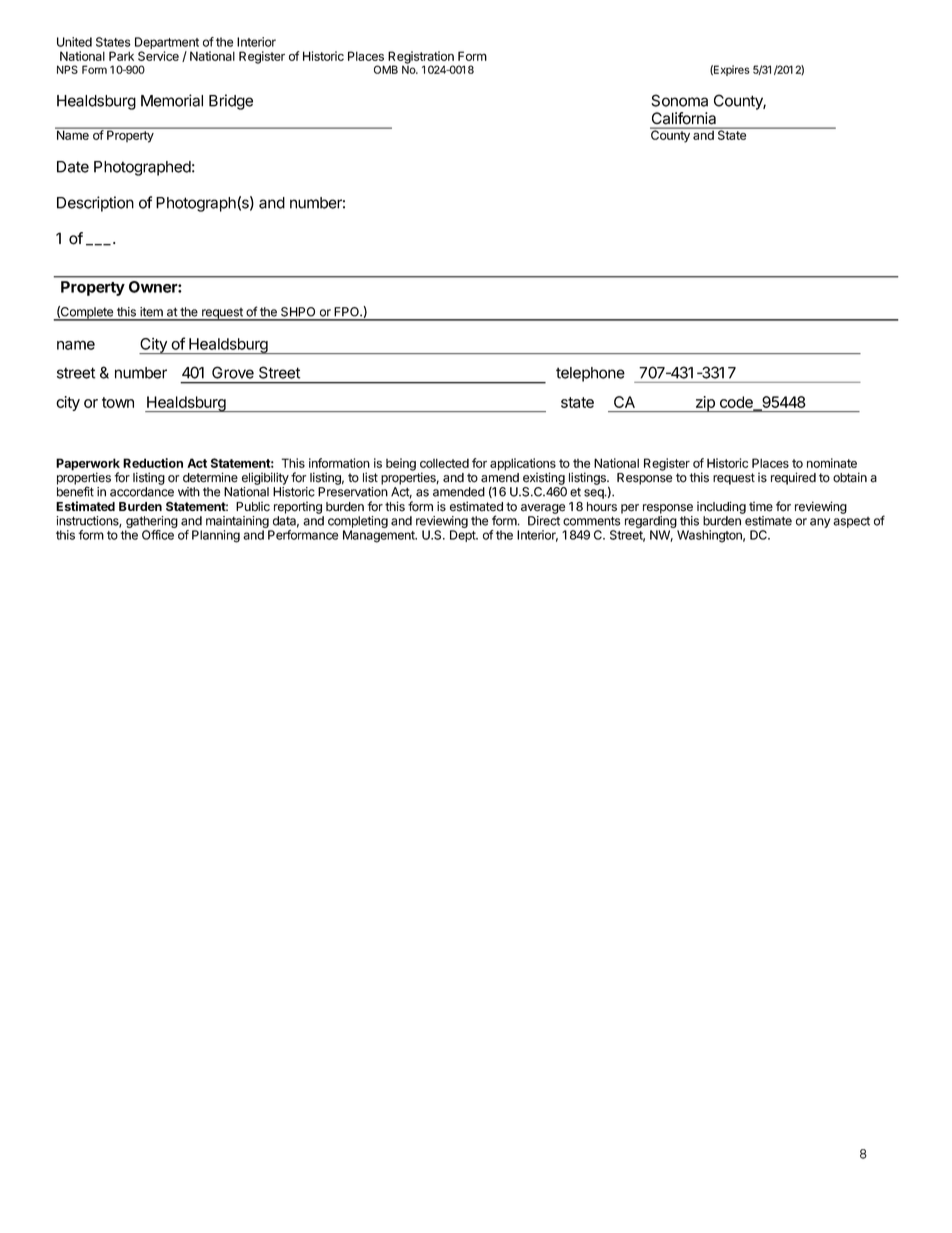 This screenshot has height=1233, width=952. What do you see at coordinates (679, 100) in the screenshot?
I see `Sonoma` at bounding box center [679, 100].
